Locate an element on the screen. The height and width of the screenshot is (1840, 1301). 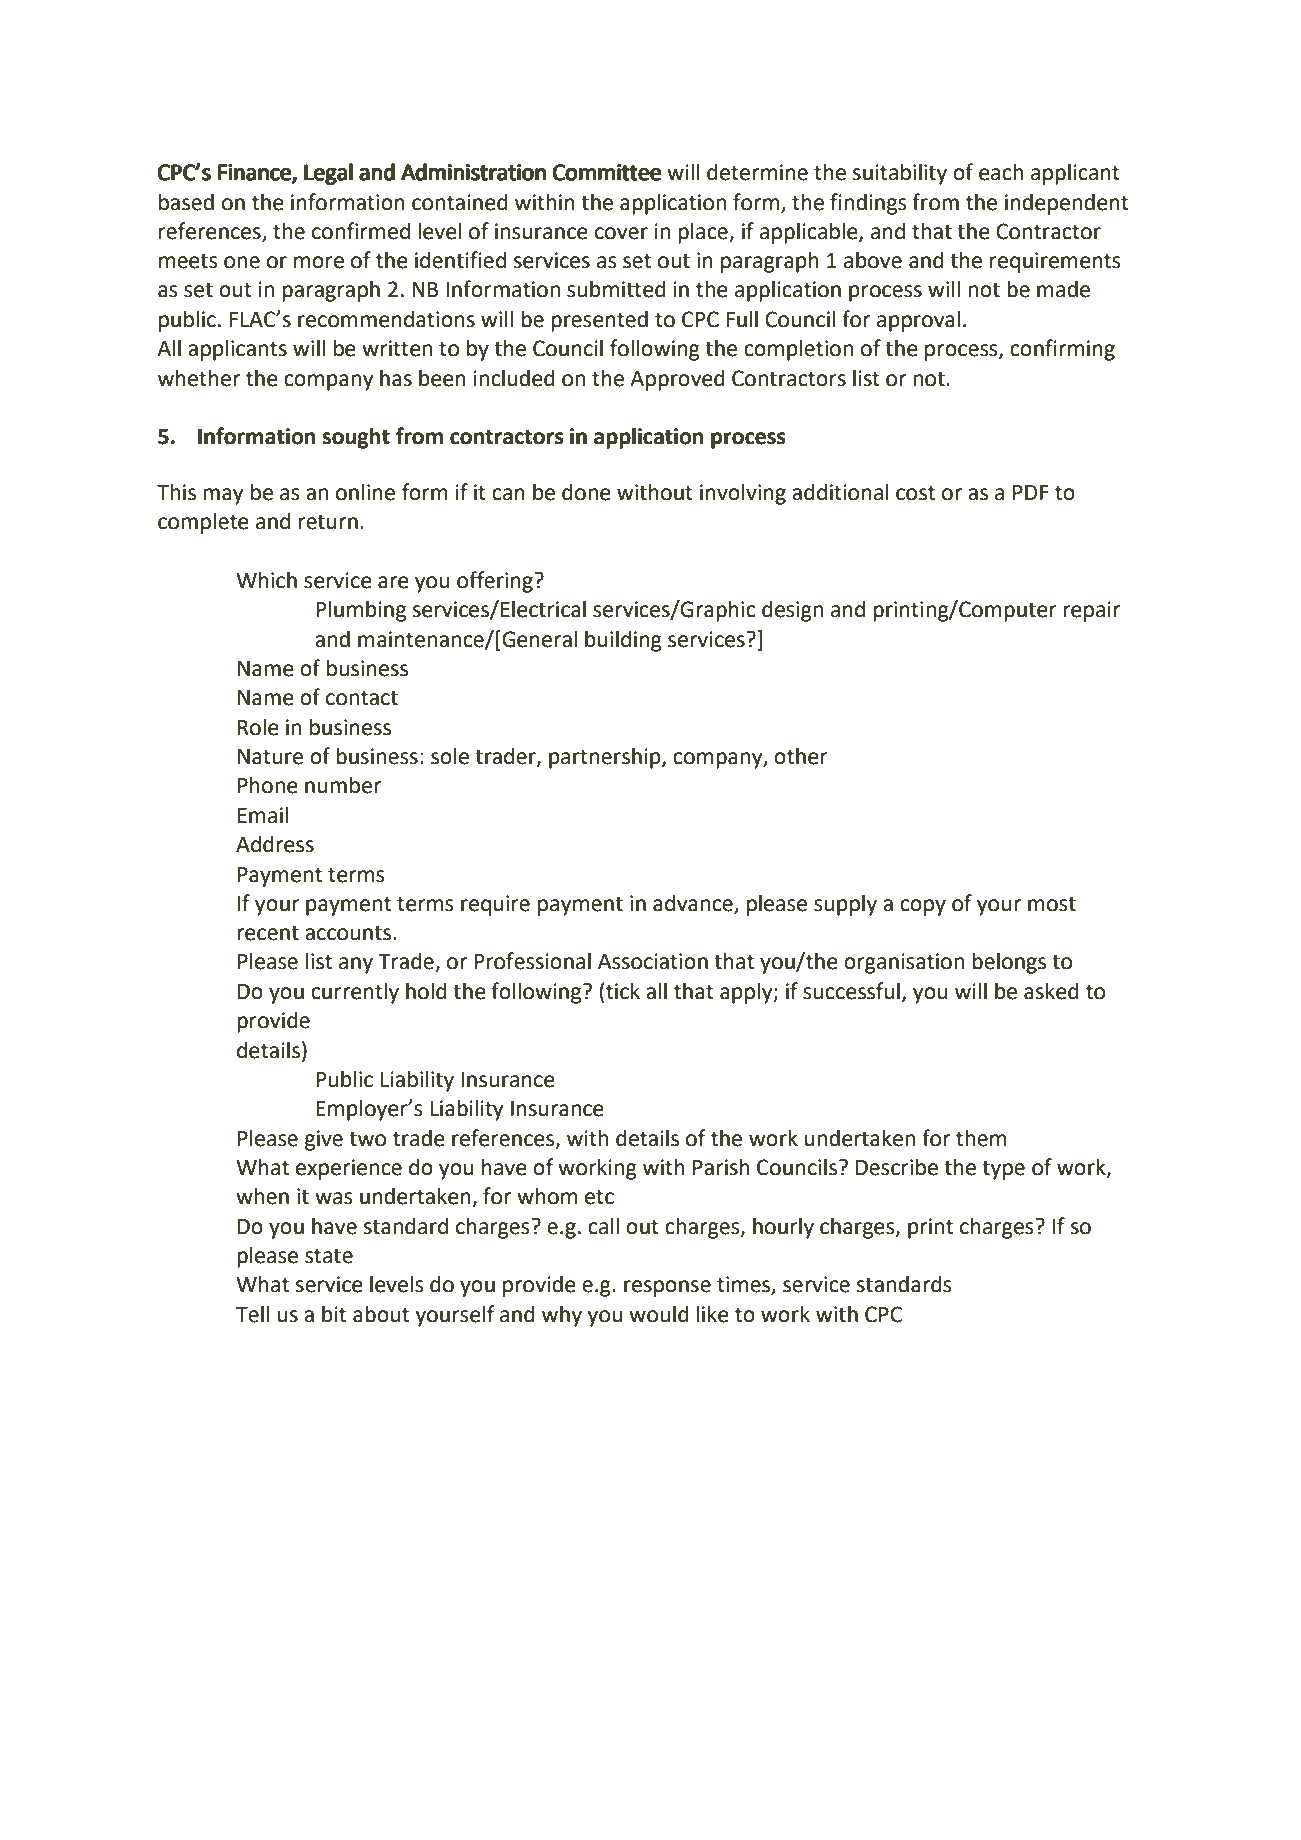
Finance is located at coordinates (255, 173).
